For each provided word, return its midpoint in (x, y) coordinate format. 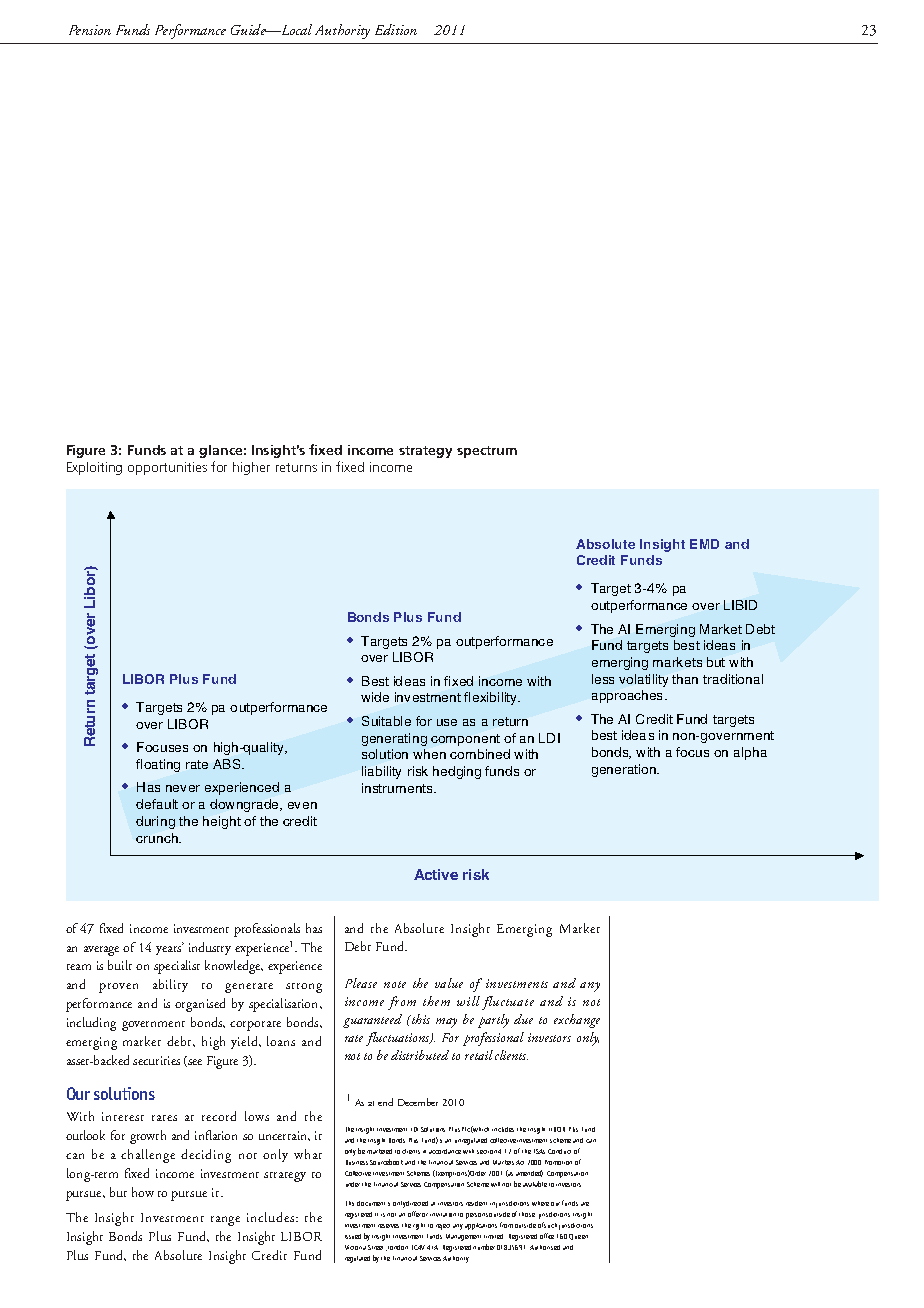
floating (158, 765)
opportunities (167, 468)
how (143, 1192)
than (685, 679)
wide (375, 697)
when (429, 754)
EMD (704, 544)
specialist (177, 967)
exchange (577, 1021)
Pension (90, 30)
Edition (396, 29)
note (395, 984)
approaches (627, 696)
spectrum (487, 452)
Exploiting (94, 468)
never (183, 788)
